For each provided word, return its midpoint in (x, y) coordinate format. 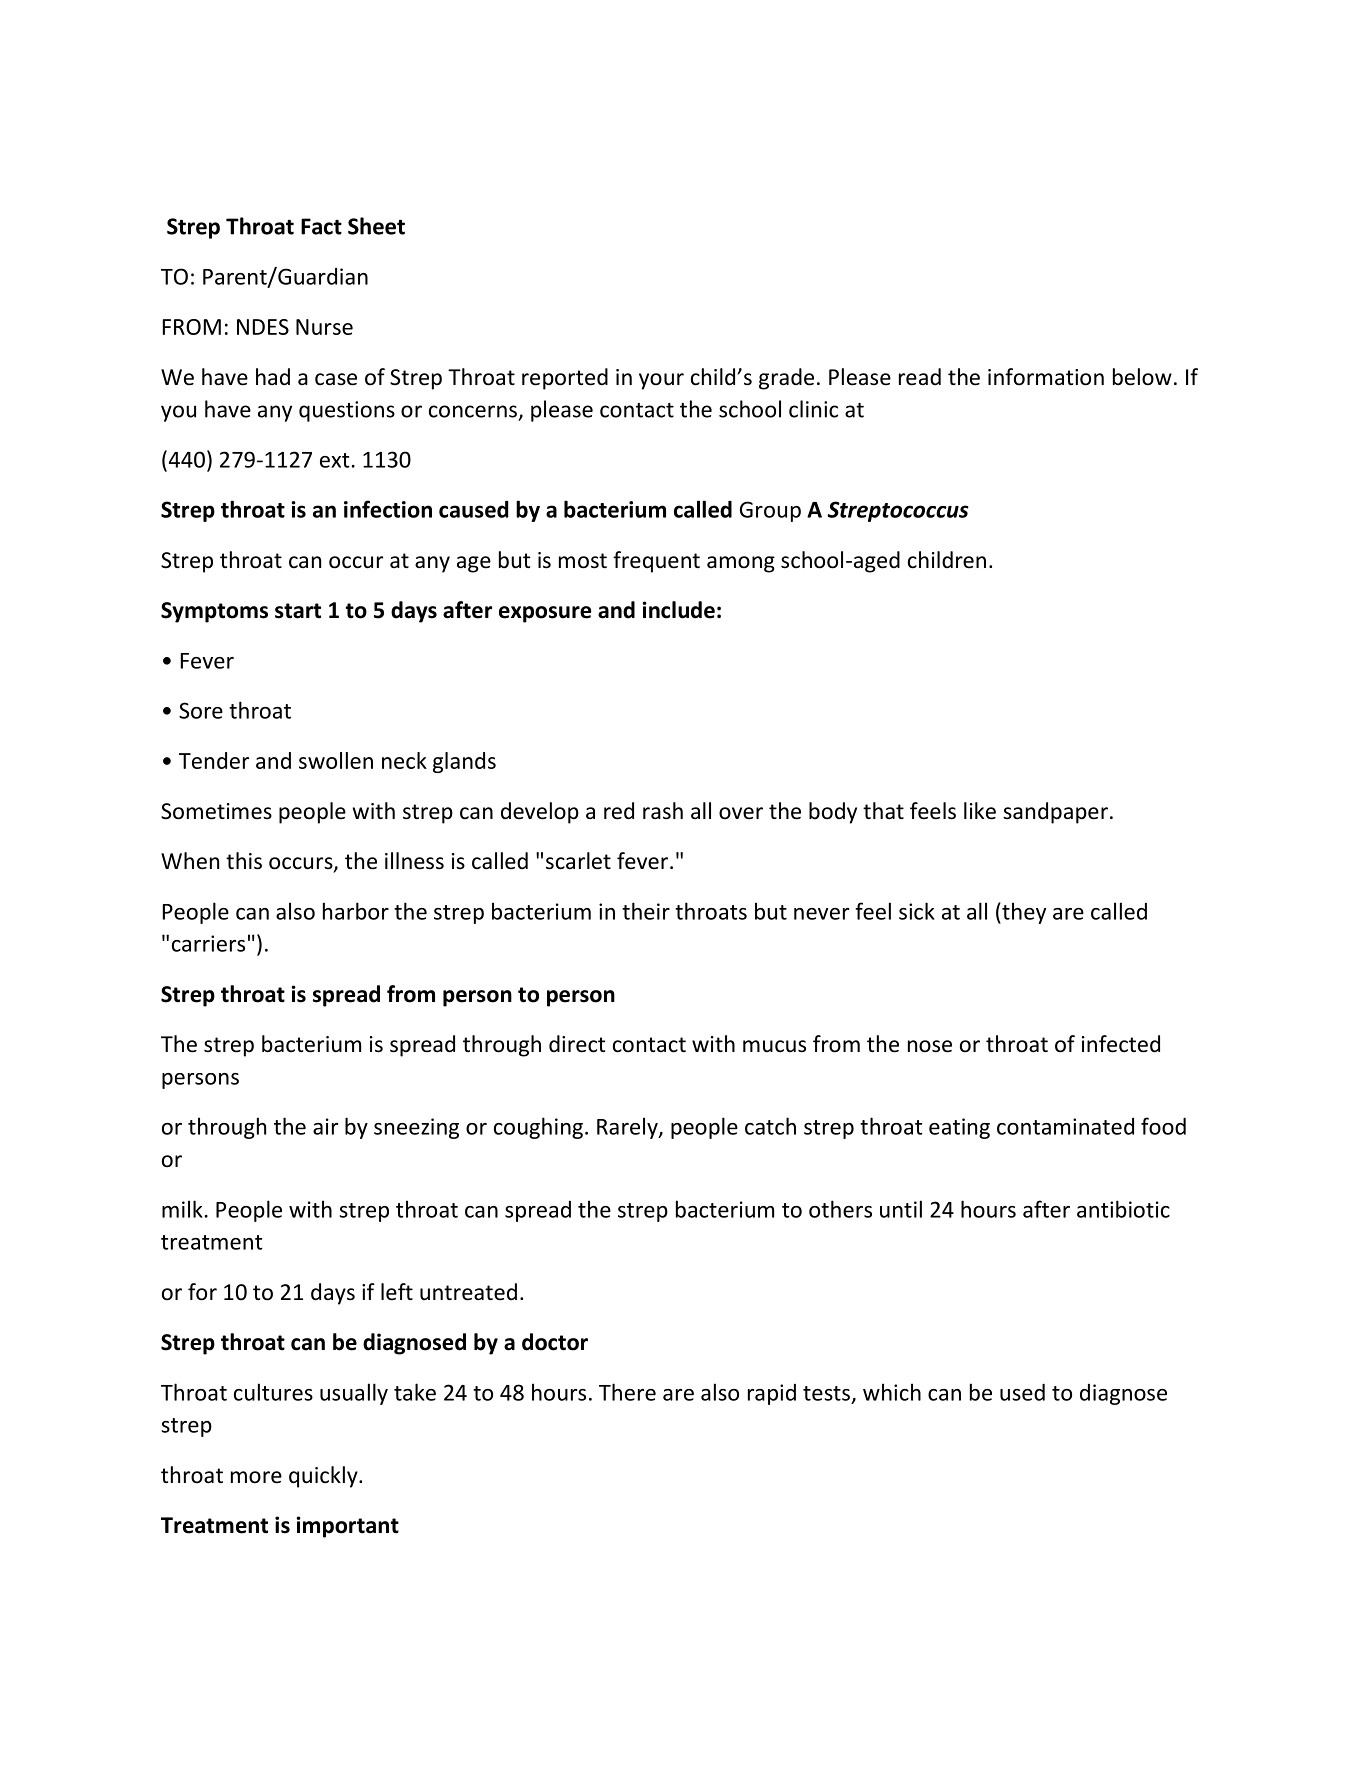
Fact (321, 226)
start (298, 611)
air (325, 1126)
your (661, 381)
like (980, 811)
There (627, 1392)
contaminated (1065, 1126)
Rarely (628, 1128)
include (679, 610)
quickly (324, 1477)
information (1046, 377)
